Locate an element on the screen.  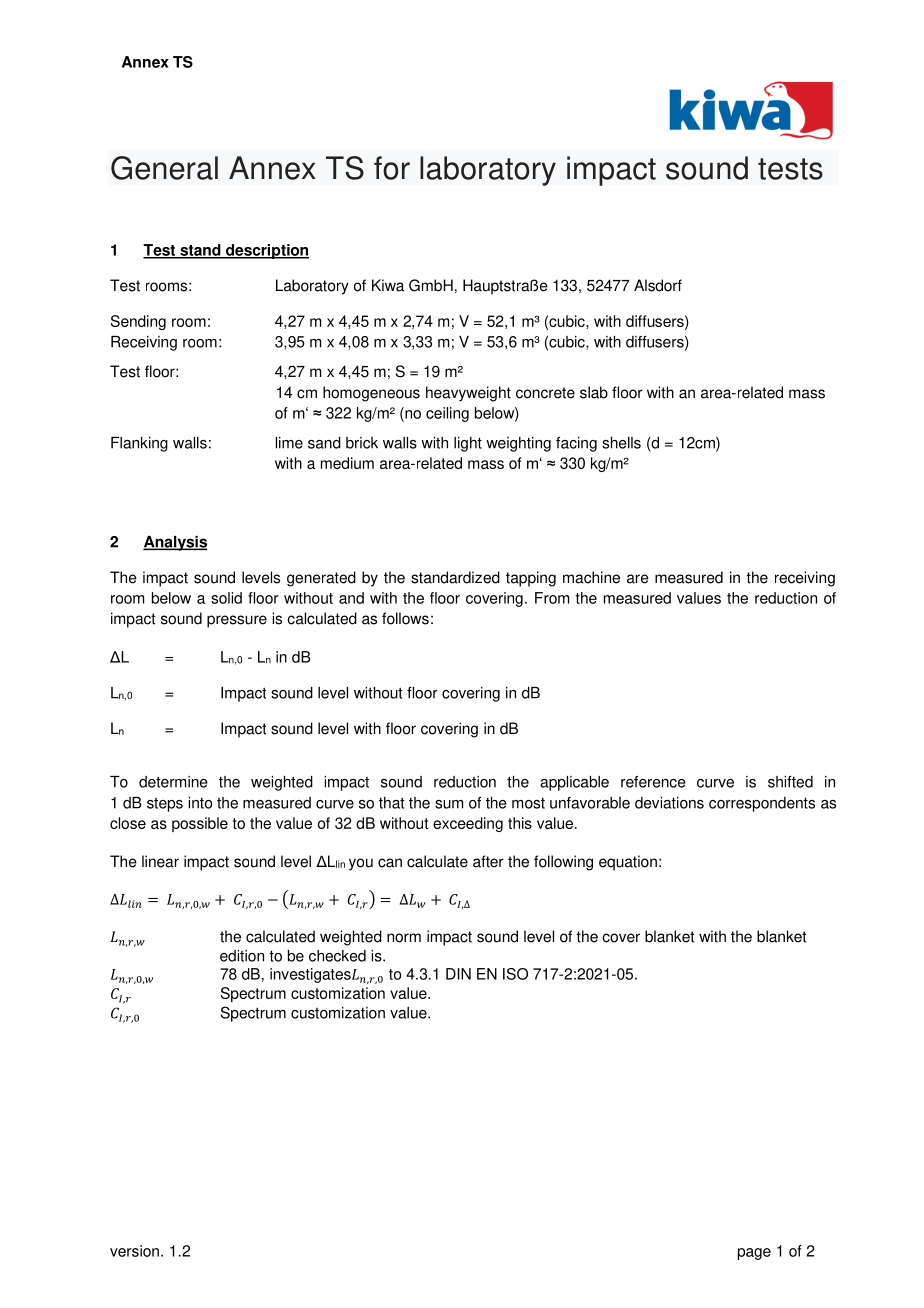
ISO is located at coordinates (515, 974).
